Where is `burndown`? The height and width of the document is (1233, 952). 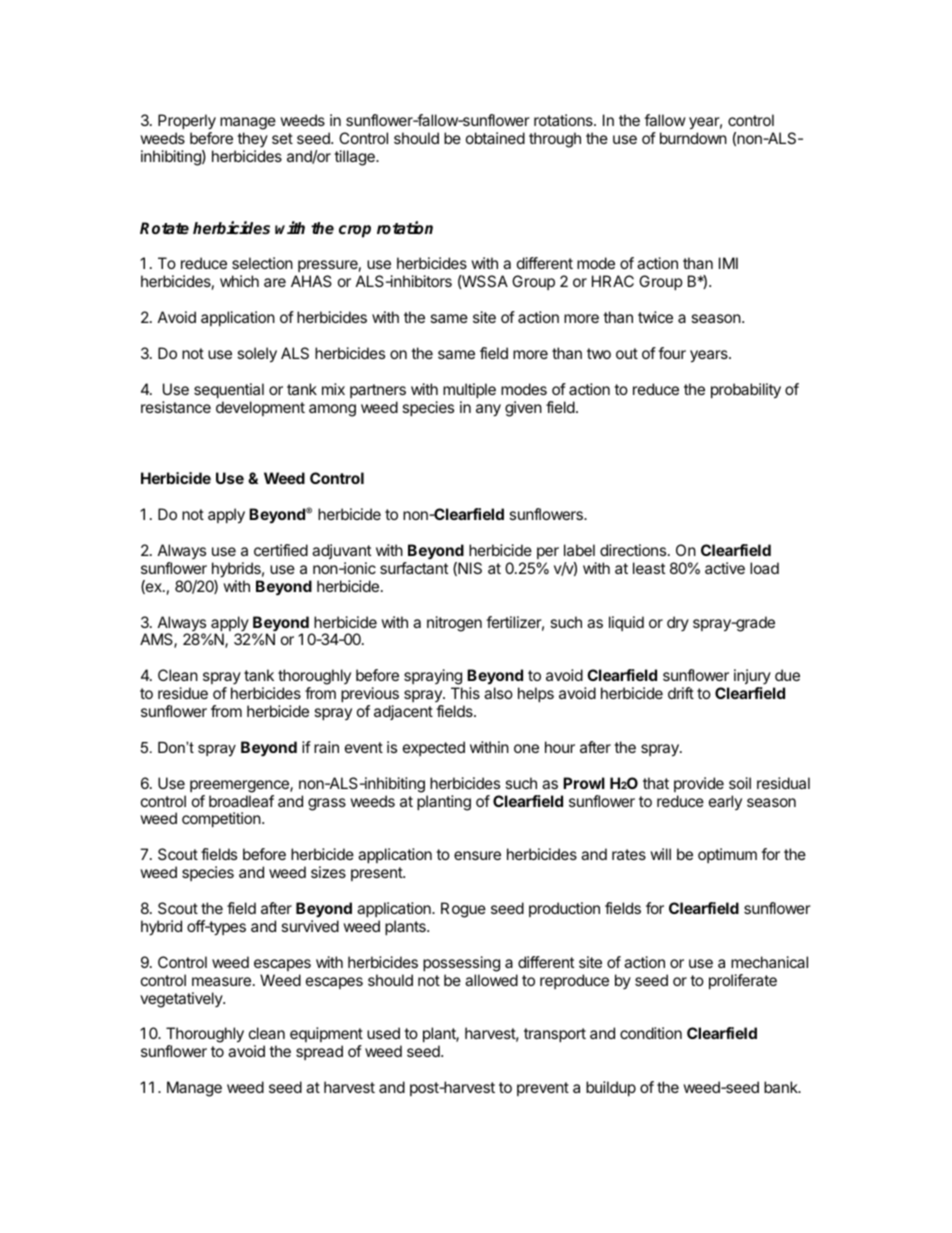 burndown is located at coordinates (693, 138).
